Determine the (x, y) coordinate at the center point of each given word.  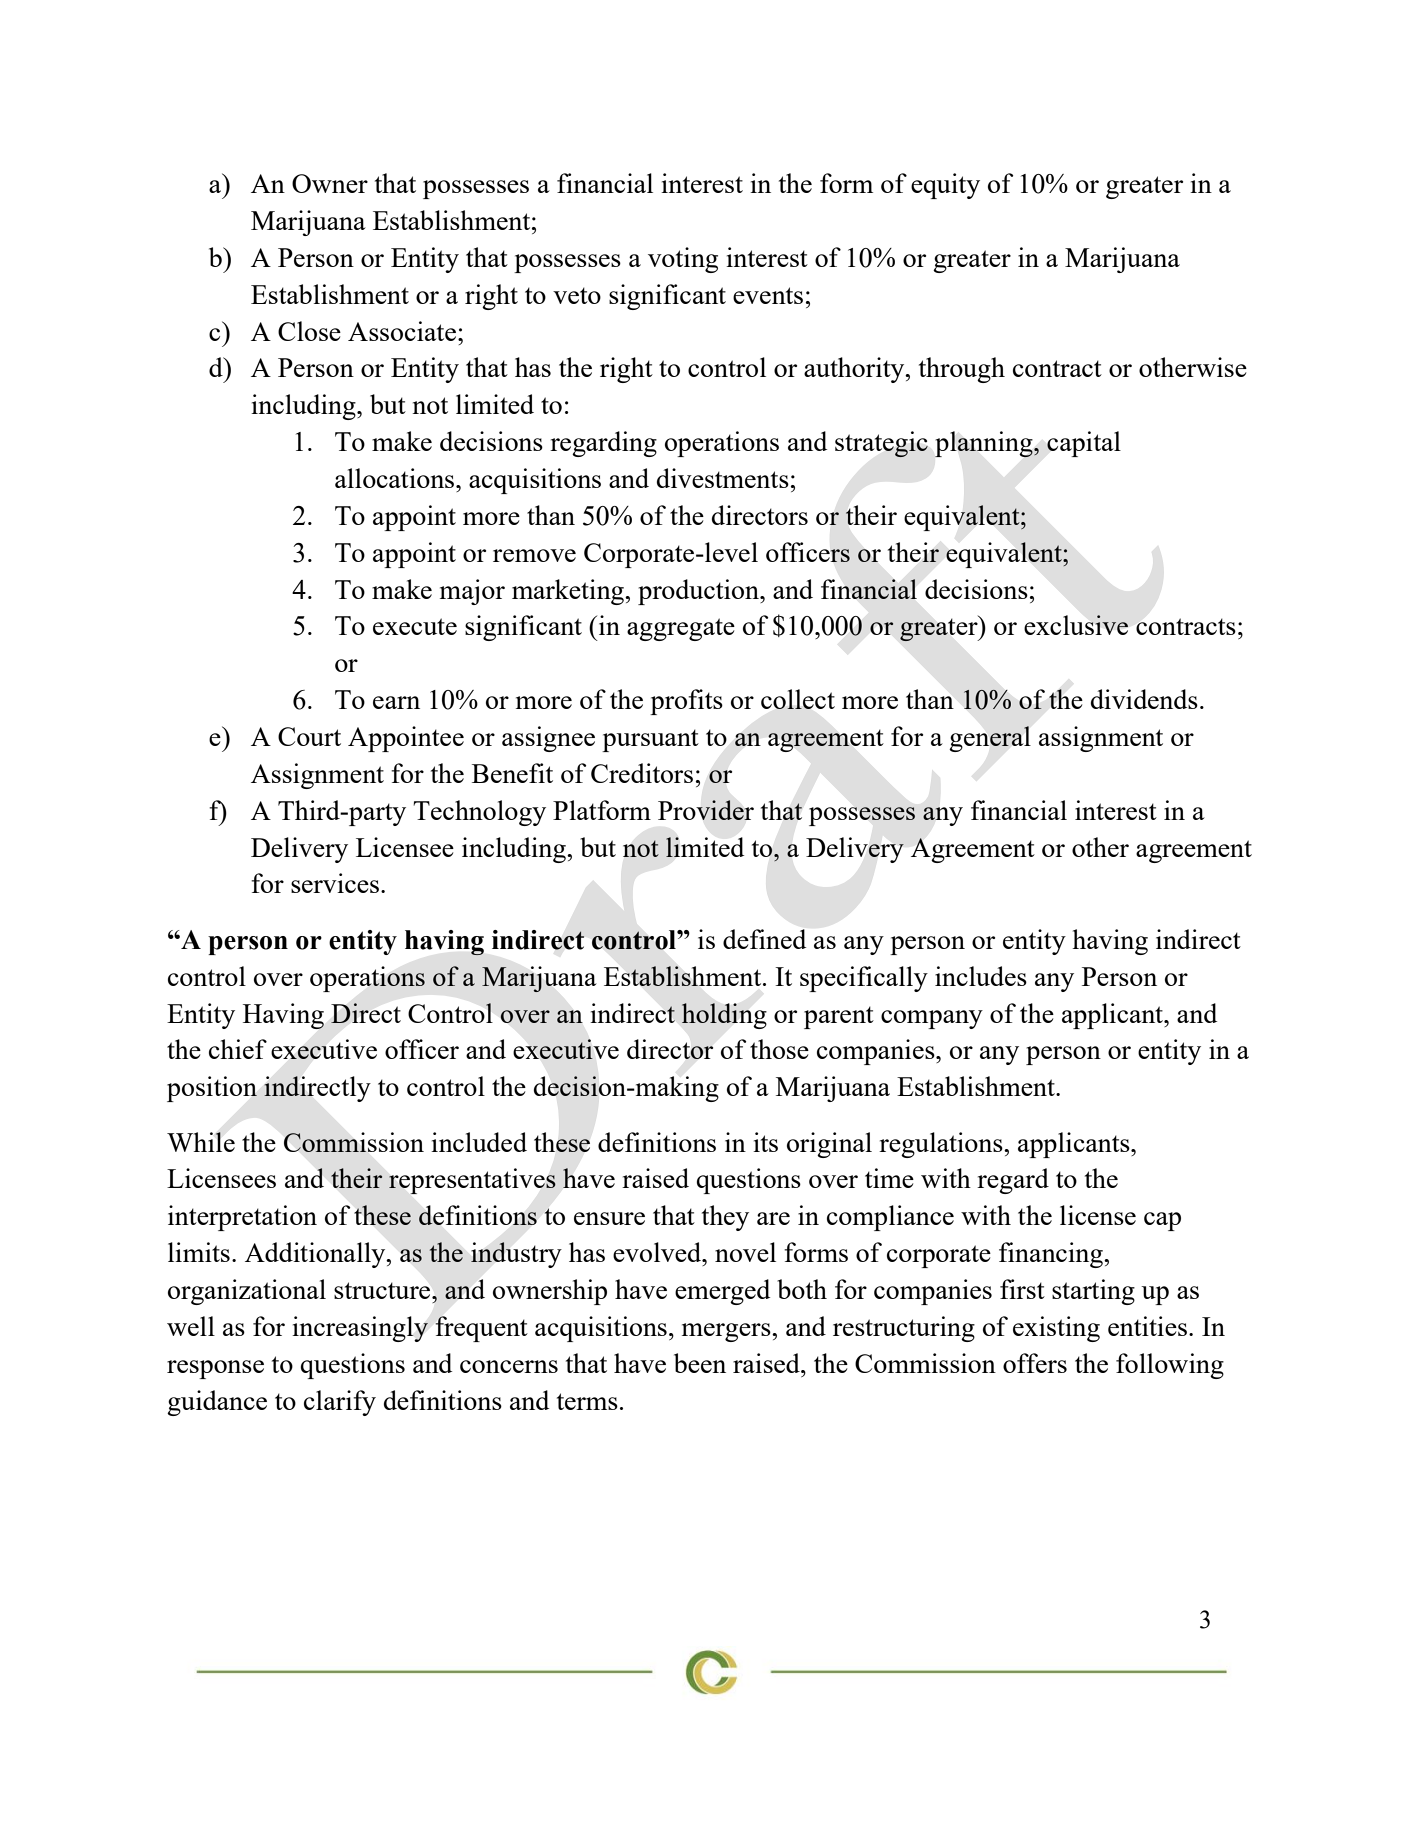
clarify (340, 1403)
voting (683, 260)
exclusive (1076, 625)
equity (945, 186)
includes (981, 976)
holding (724, 1016)
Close (309, 331)
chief (238, 1049)
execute (415, 626)
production (699, 592)
